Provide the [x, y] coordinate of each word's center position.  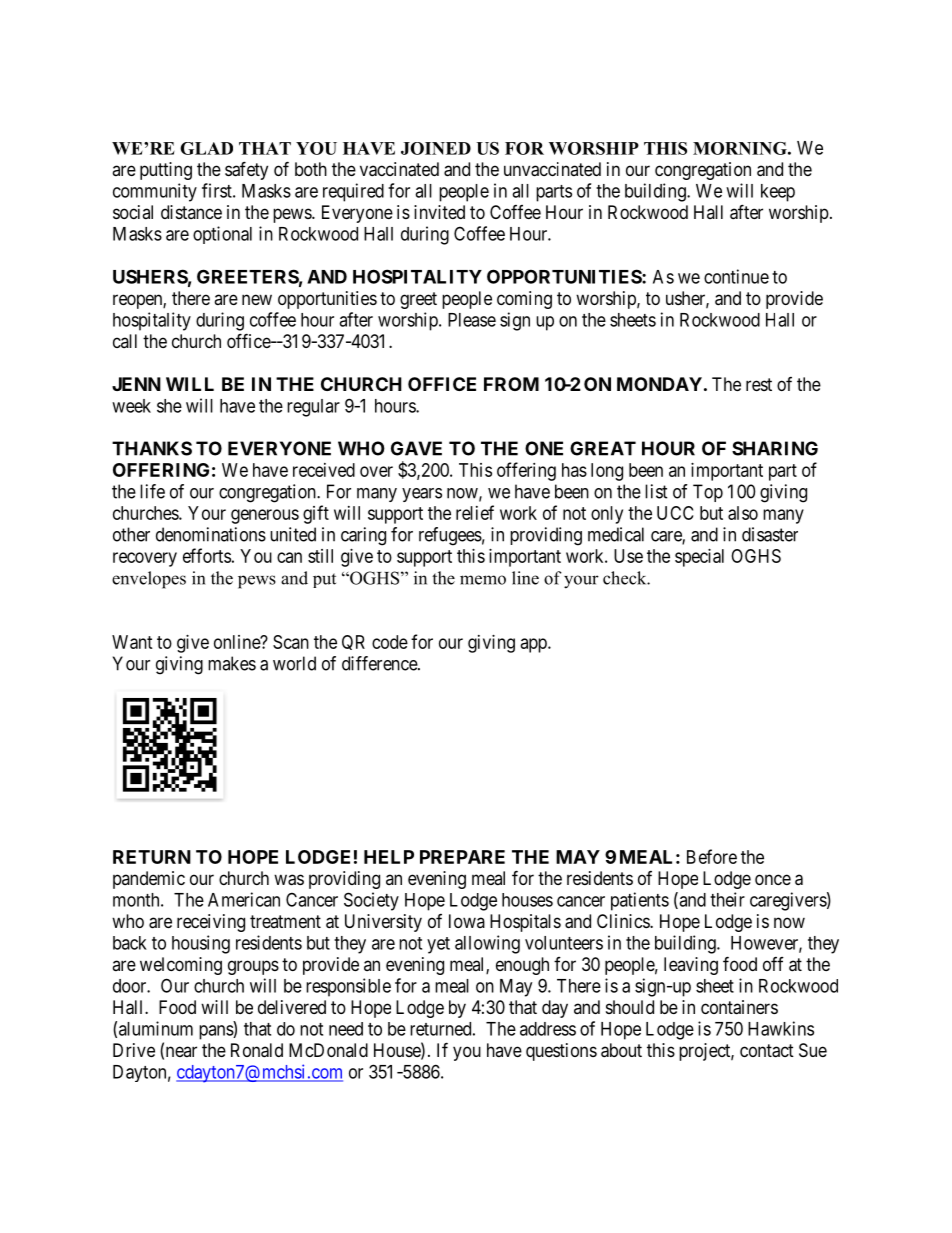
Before [712, 856]
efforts [207, 555]
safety [246, 170]
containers [739, 1007]
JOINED [436, 148]
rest [759, 384]
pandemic [149, 880]
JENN [136, 384]
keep [778, 193]
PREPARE [462, 857]
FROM [511, 384]
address [548, 1029]
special [699, 558]
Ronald [257, 1050]
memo [483, 580]
